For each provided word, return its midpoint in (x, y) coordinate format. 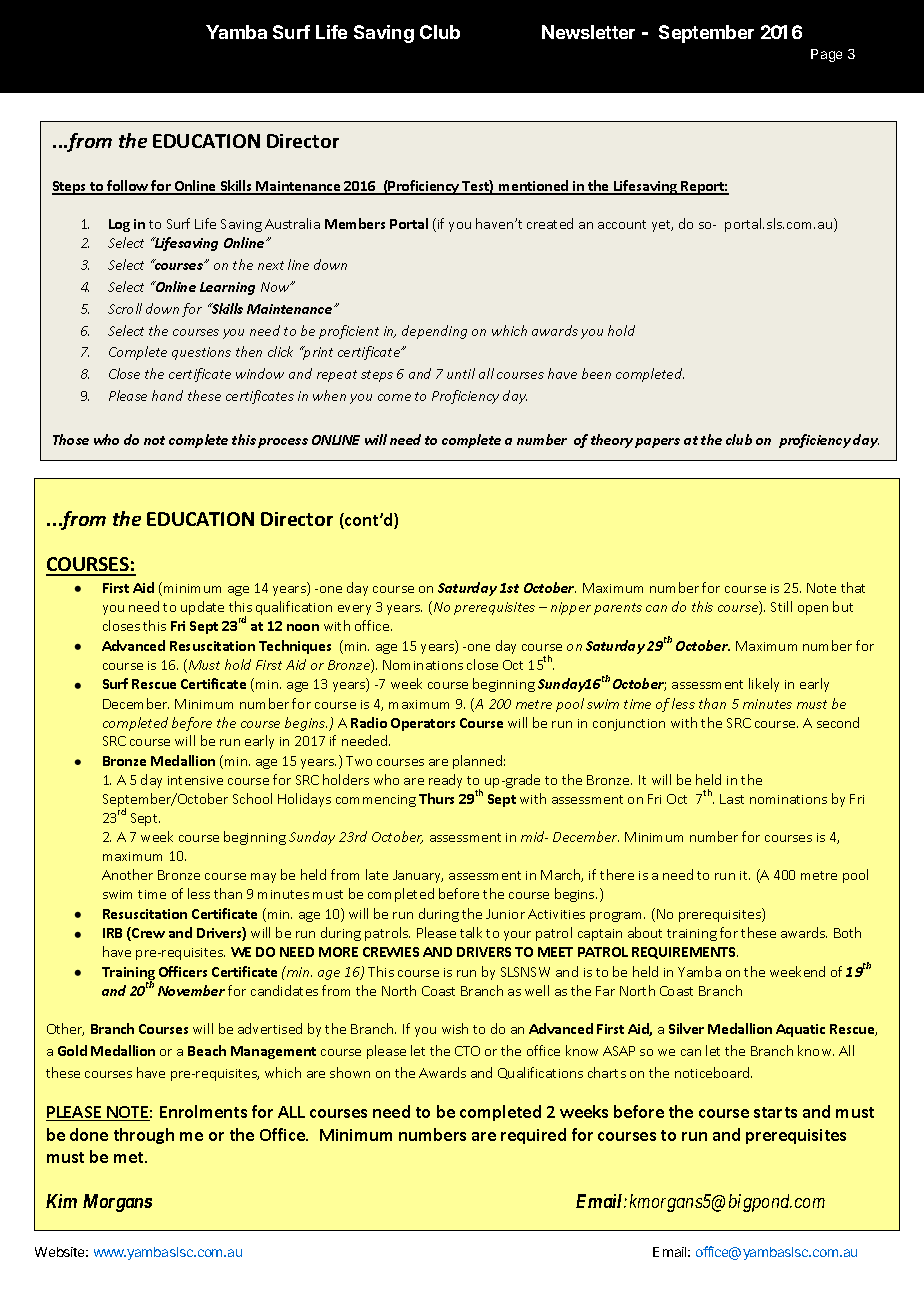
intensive (195, 780)
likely (764, 685)
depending (434, 332)
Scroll (125, 308)
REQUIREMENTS (685, 953)
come (394, 397)
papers (657, 443)
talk (471, 932)
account (622, 224)
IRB (112, 933)
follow (128, 187)
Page (826, 55)
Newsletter (588, 32)
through (144, 1136)
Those (71, 439)
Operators (423, 724)
